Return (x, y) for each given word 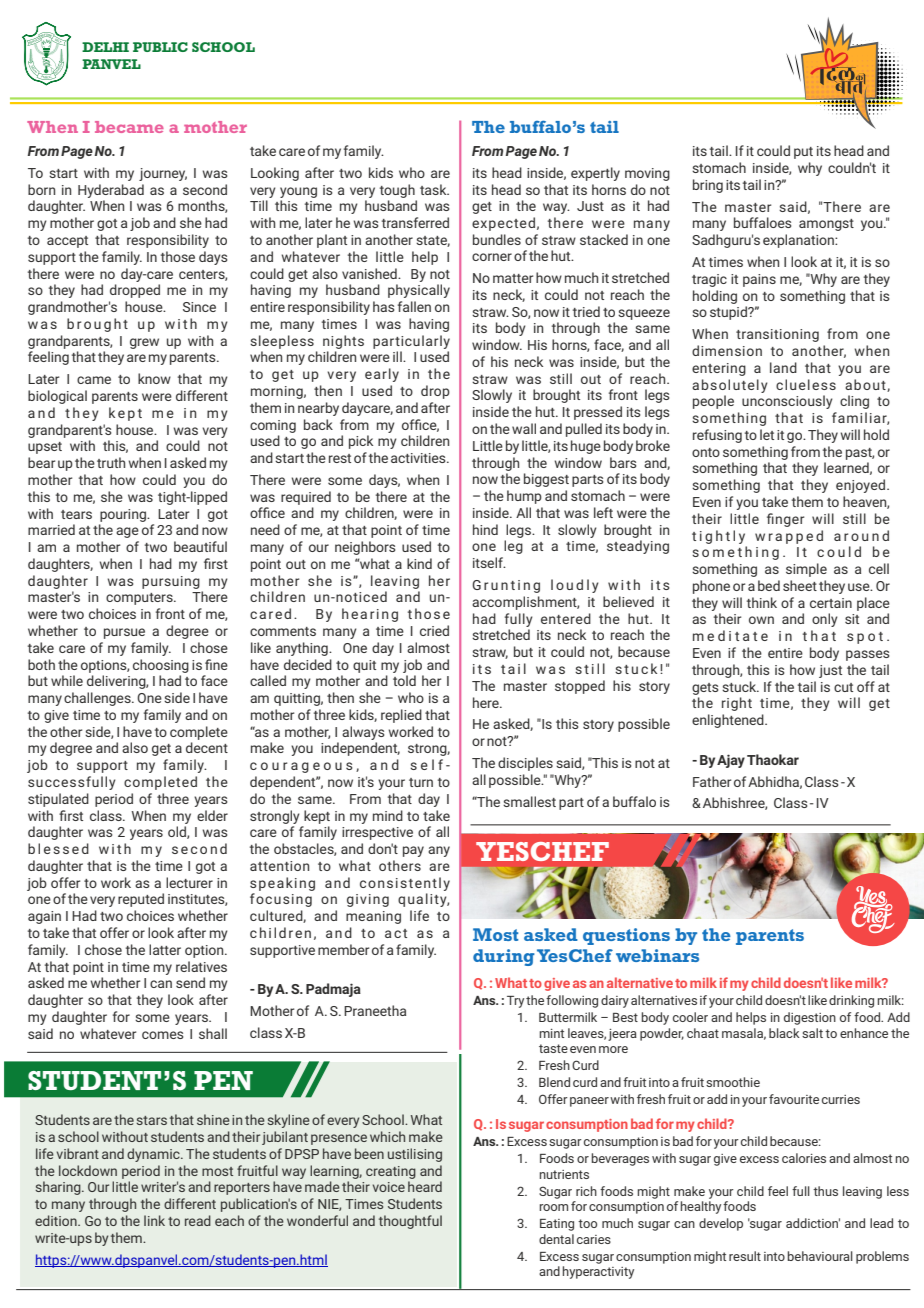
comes (162, 1035)
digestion (810, 1018)
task (434, 189)
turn (421, 782)
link (154, 1220)
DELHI (105, 47)
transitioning (777, 335)
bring (708, 186)
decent (207, 747)
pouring (124, 515)
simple (806, 570)
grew (144, 343)
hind (485, 529)
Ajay (731, 761)
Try (515, 1002)
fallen (414, 306)
